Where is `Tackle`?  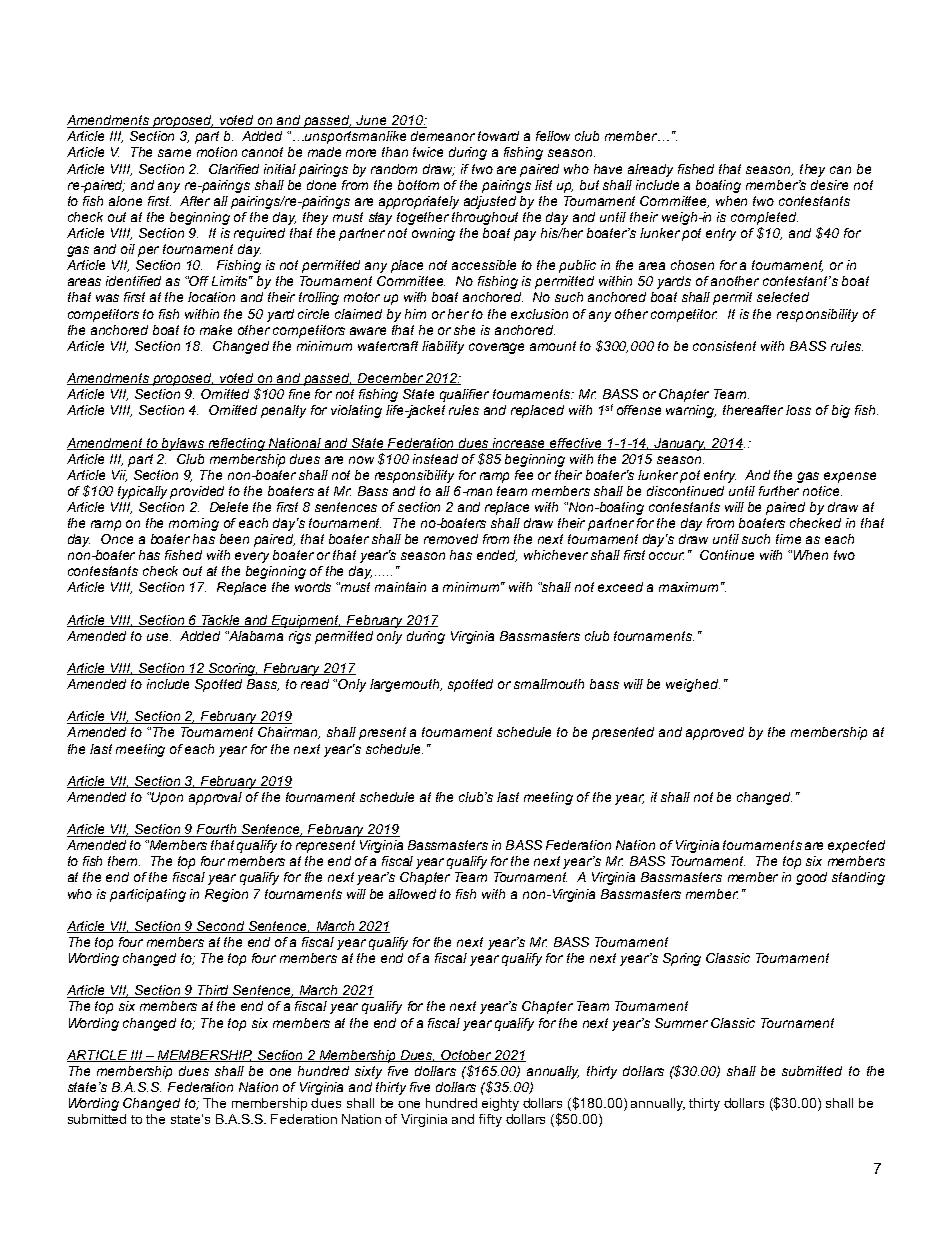
Tackle is located at coordinates (221, 621).
